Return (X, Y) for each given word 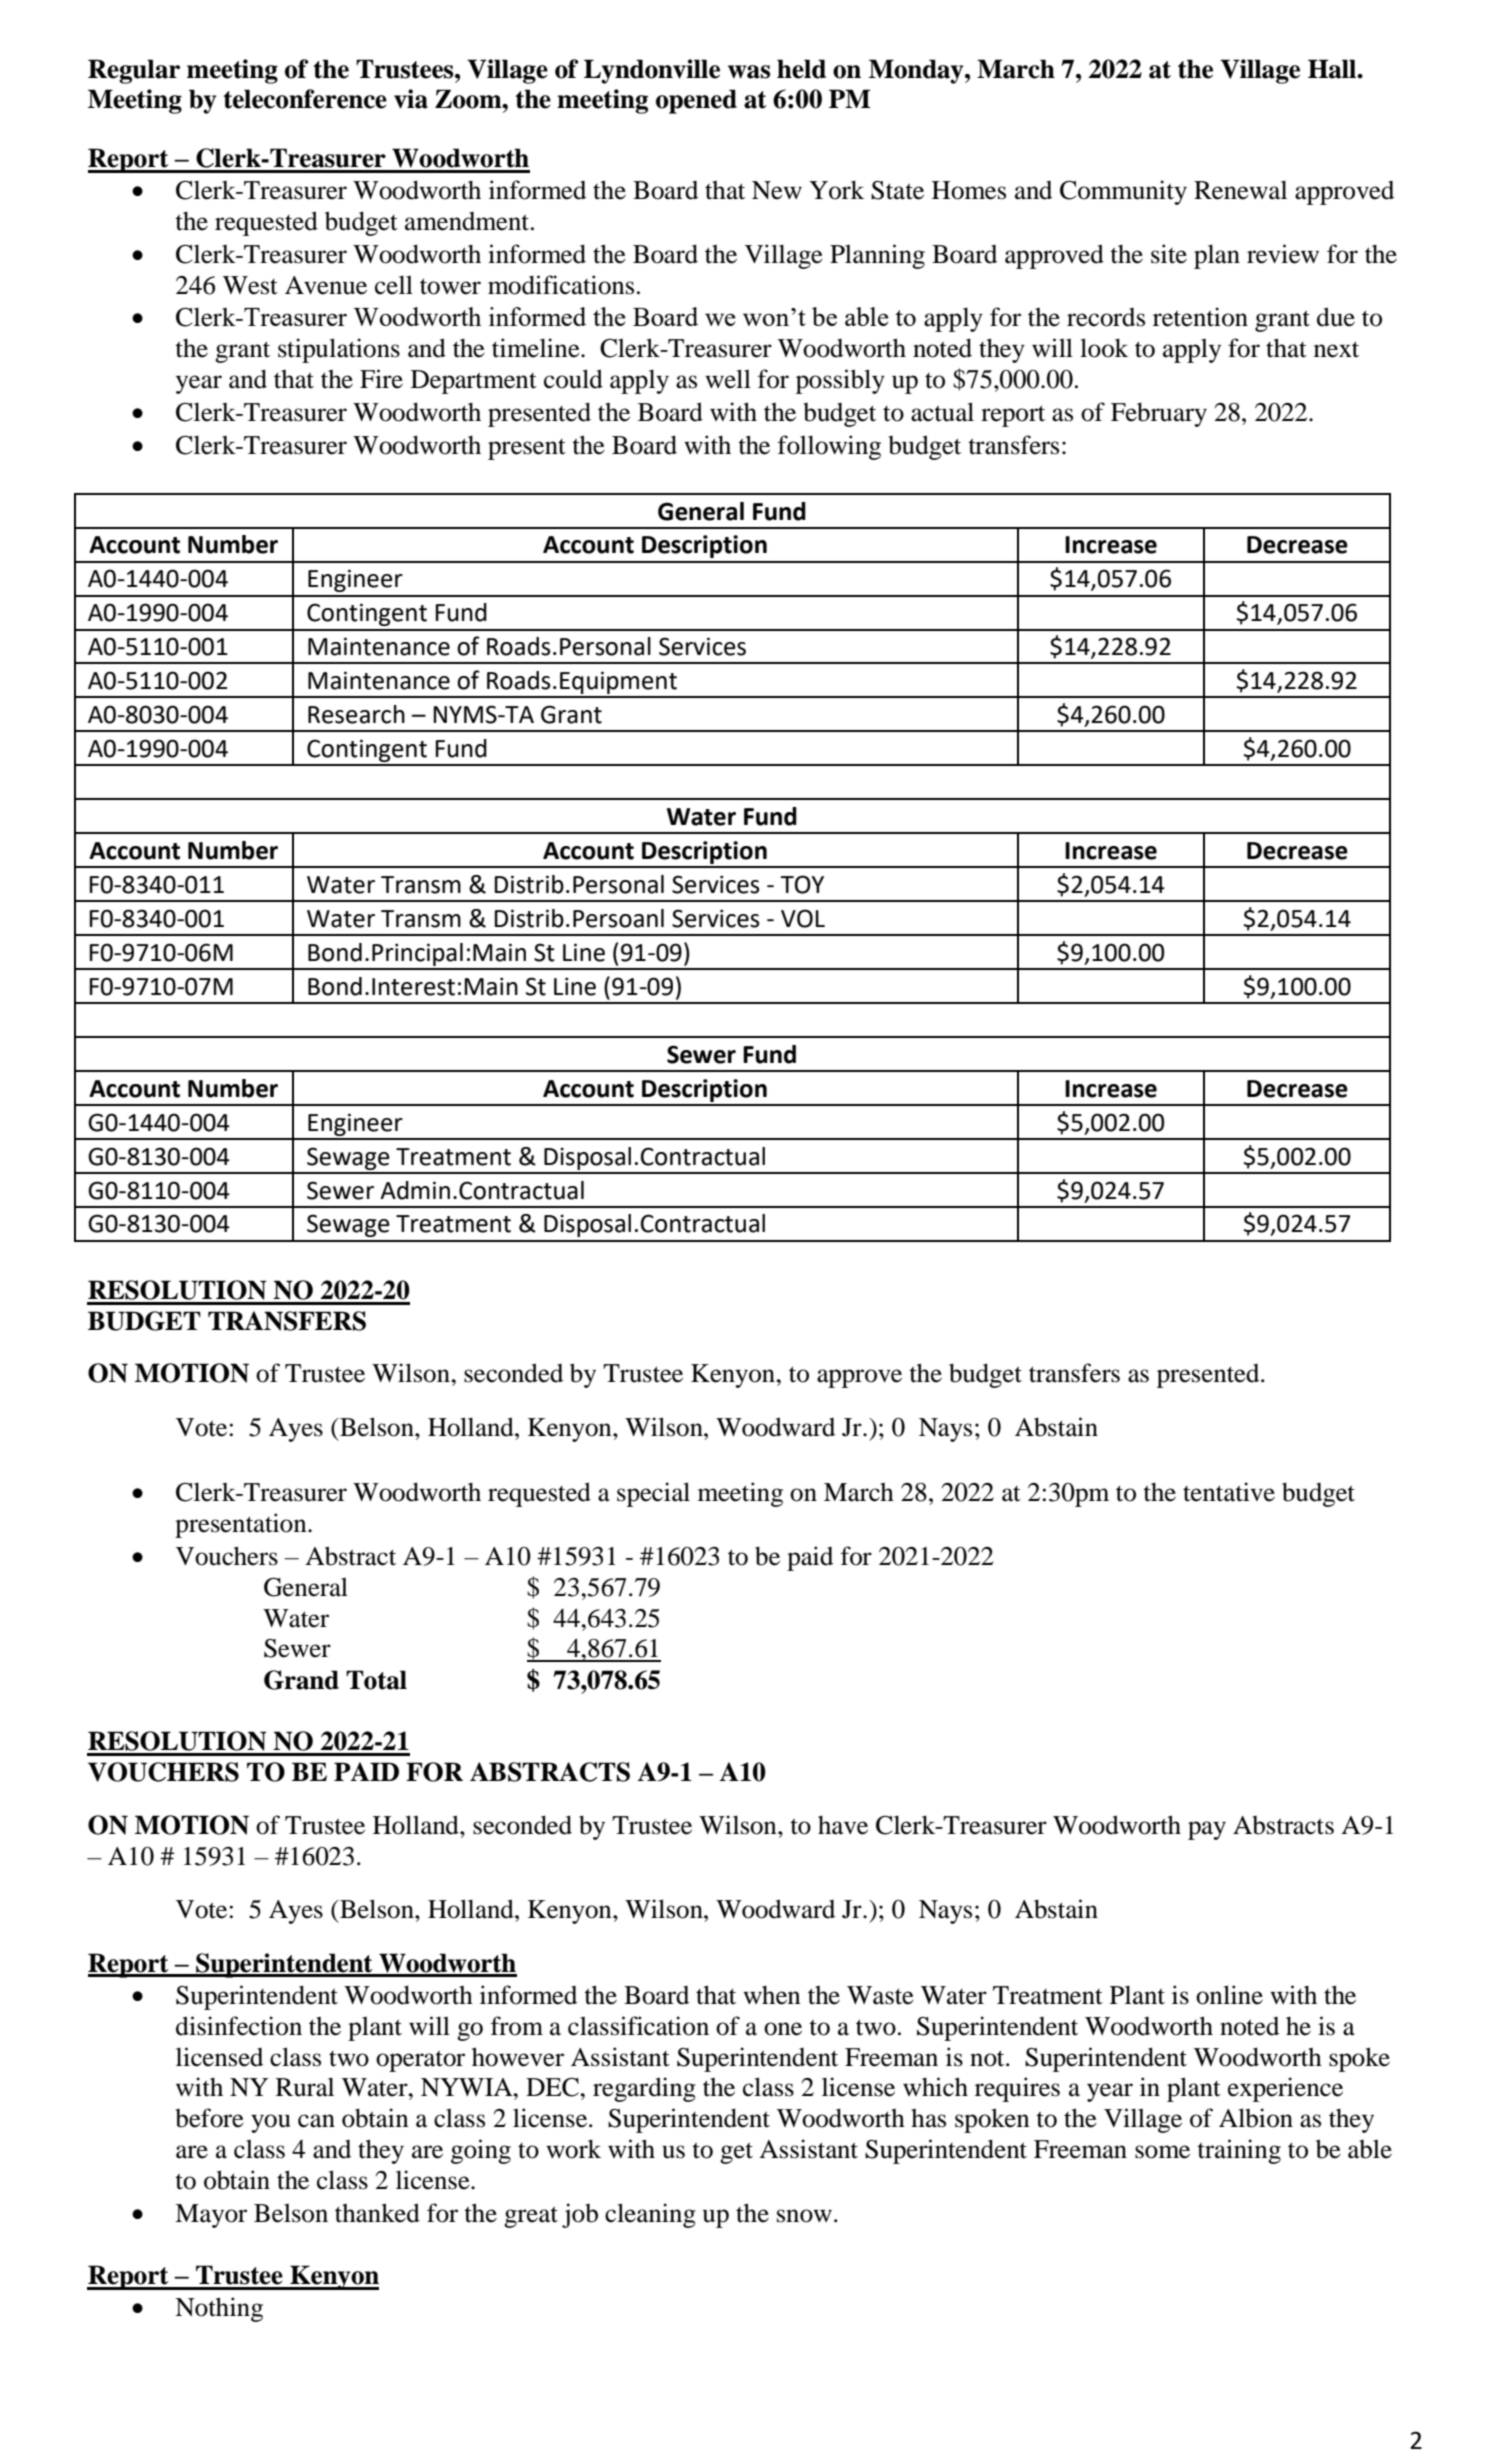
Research (356, 714)
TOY (802, 884)
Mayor (211, 2216)
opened (696, 101)
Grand (301, 1680)
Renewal (1240, 190)
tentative (1229, 1492)
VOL (803, 918)
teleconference (305, 99)
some (1162, 2152)
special (653, 1494)
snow (804, 2216)
